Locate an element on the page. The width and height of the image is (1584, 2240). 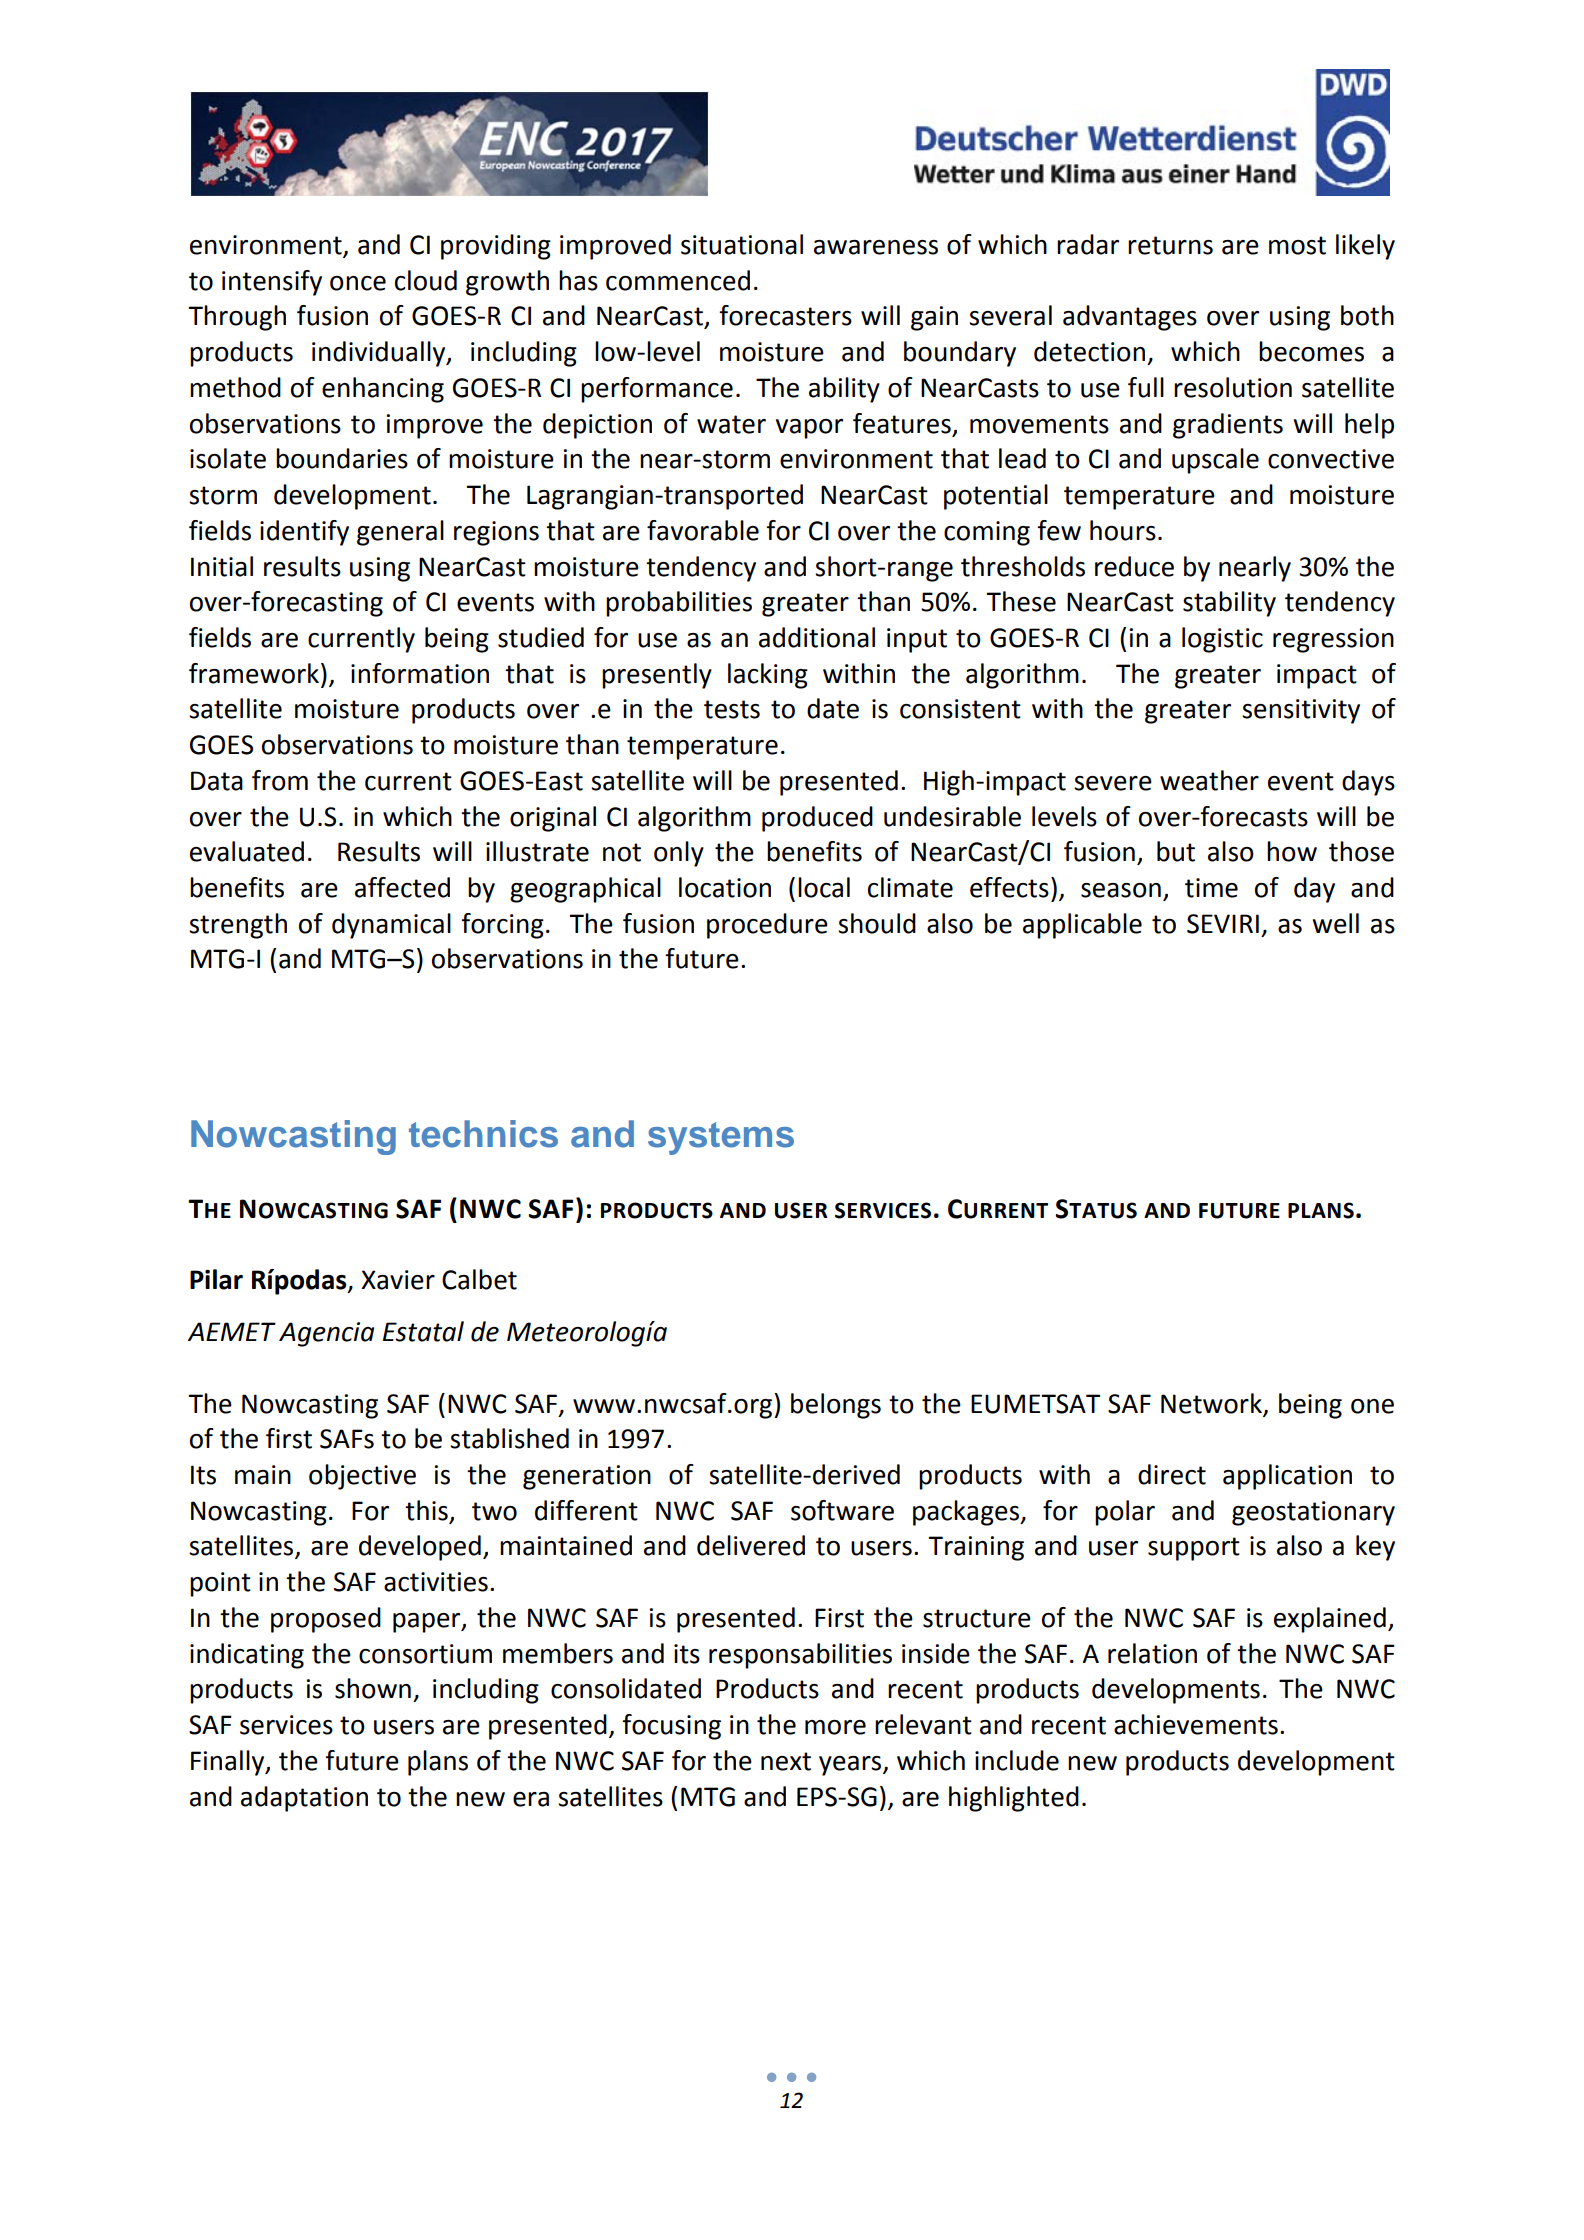
forecasters is located at coordinates (785, 315).
